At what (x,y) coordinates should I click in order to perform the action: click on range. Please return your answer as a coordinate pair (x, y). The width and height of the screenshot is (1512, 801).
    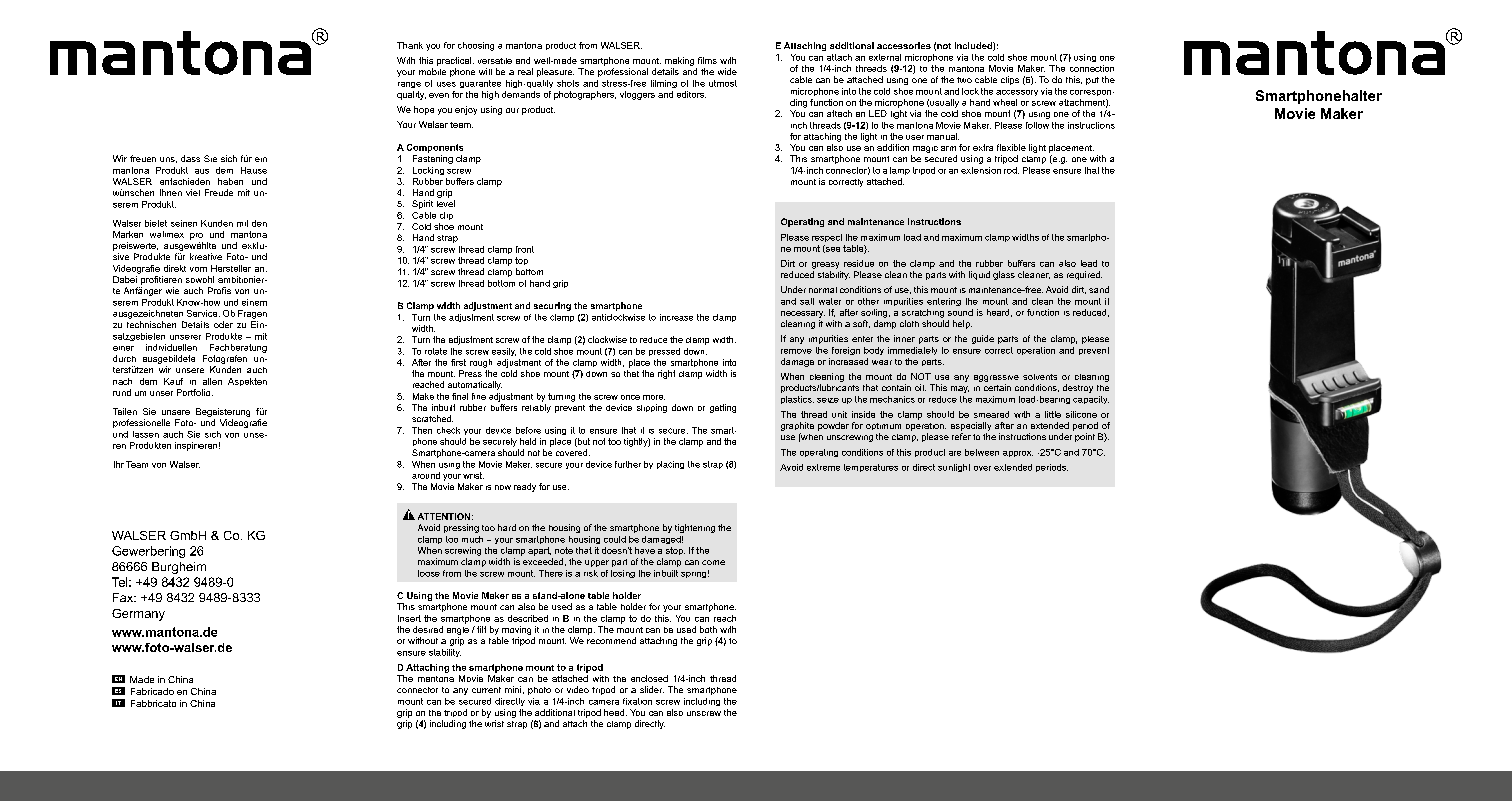
    Looking at the image, I should click on (409, 85).
